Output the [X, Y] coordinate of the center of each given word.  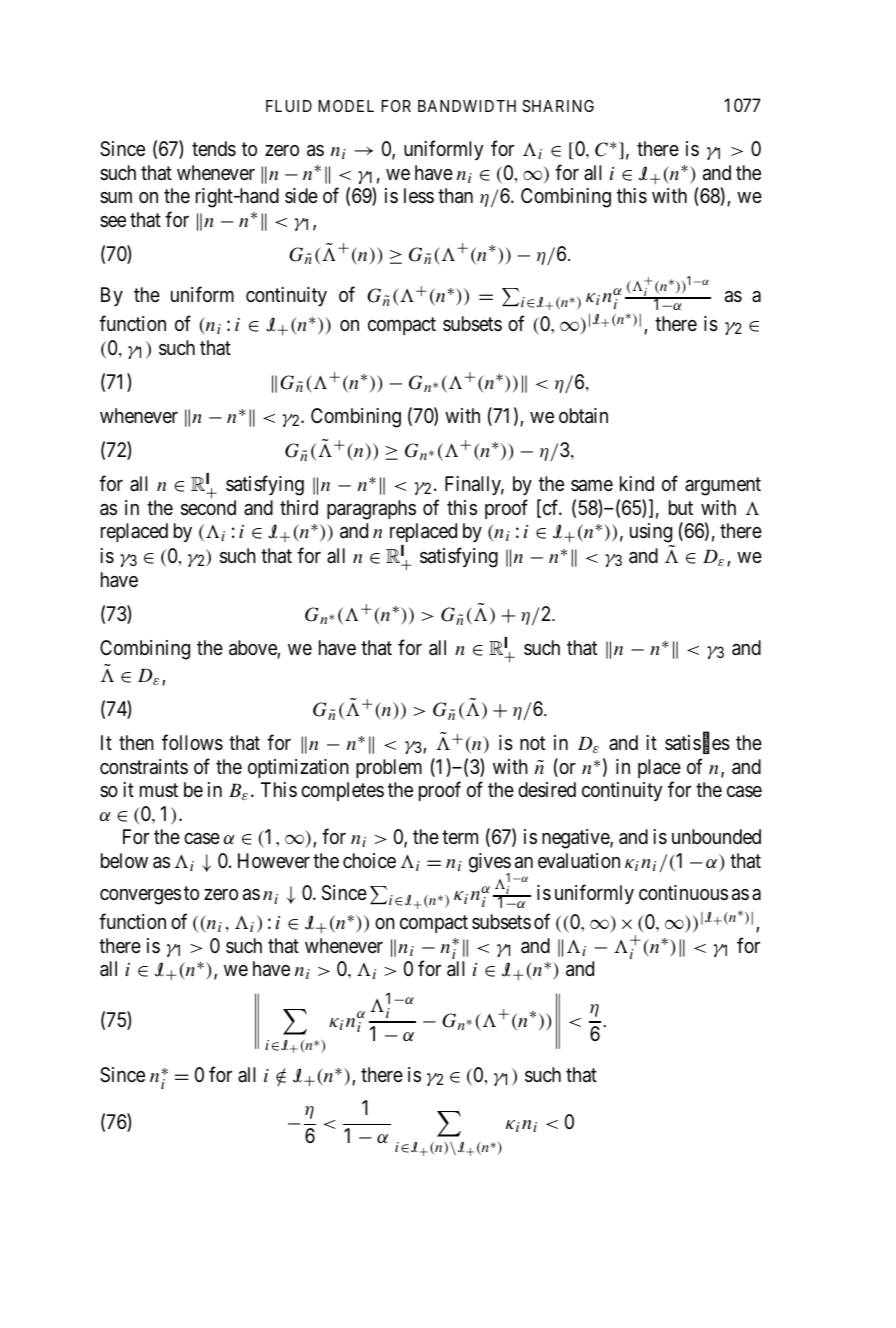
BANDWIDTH [467, 106]
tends [214, 149]
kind [637, 483]
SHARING [558, 106]
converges [140, 897]
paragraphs [371, 510]
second [208, 508]
